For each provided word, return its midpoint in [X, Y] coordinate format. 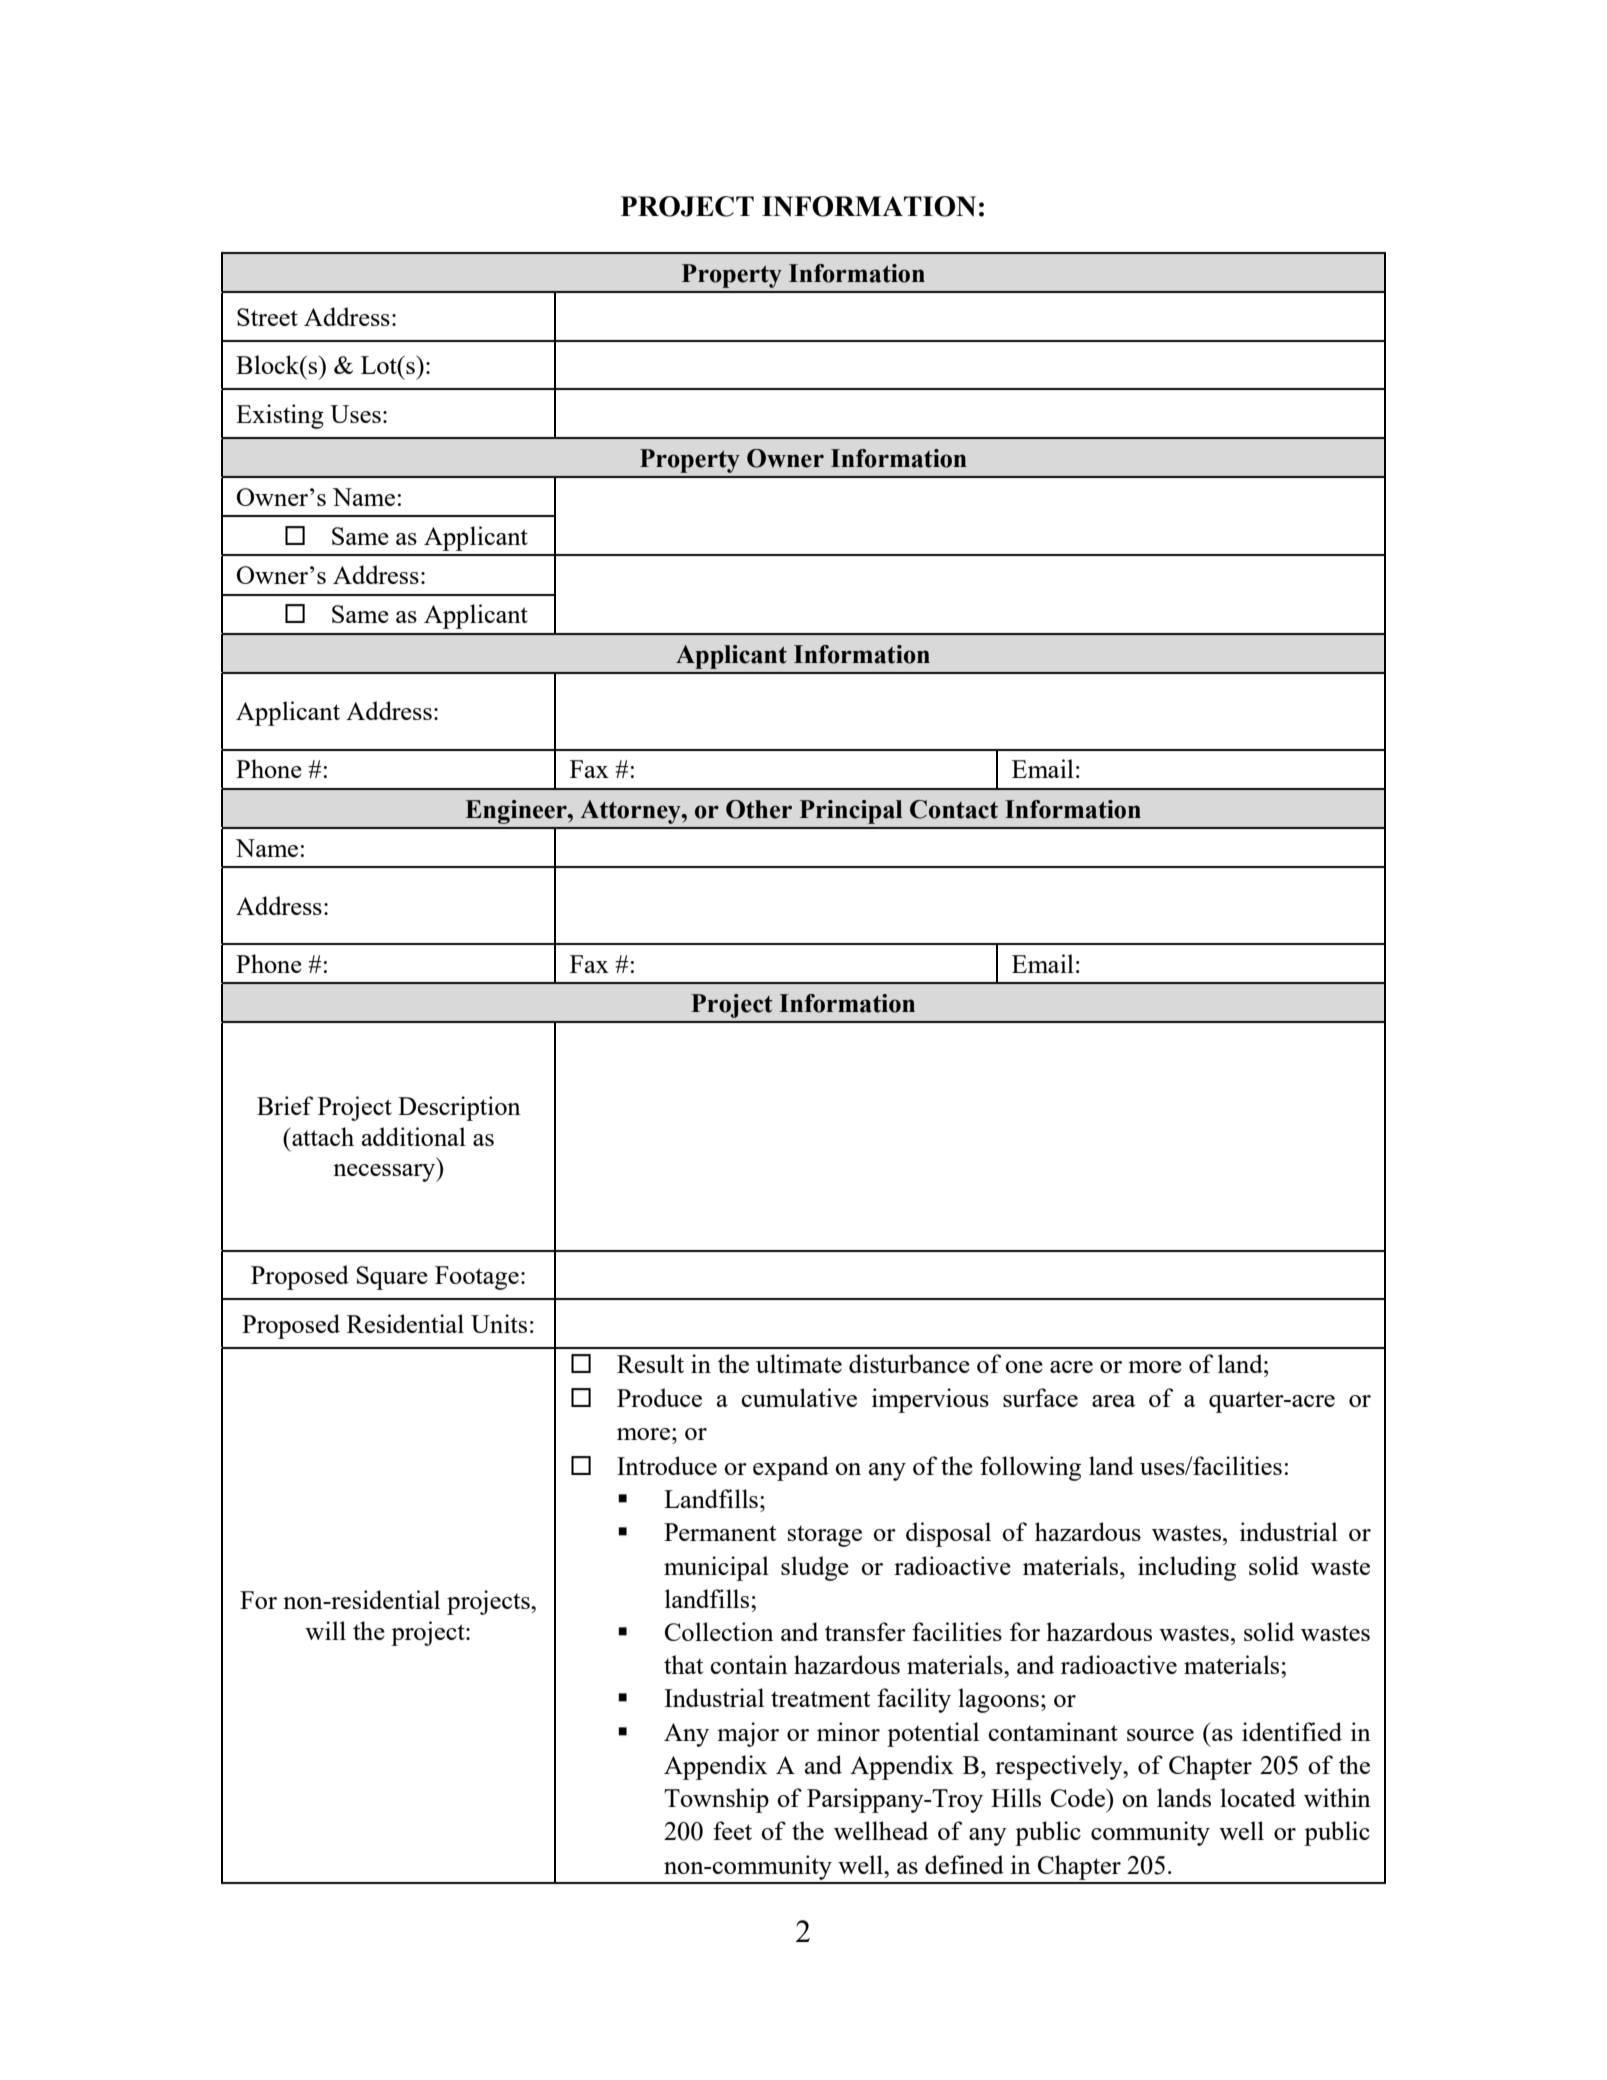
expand [791, 1468]
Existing [280, 416]
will [325, 1630]
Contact [954, 809]
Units [499, 1323]
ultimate [799, 1363]
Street [267, 317]
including [1187, 1568]
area [1113, 1401]
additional [414, 1136]
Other [759, 809]
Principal [851, 812]
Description [459, 1108]
